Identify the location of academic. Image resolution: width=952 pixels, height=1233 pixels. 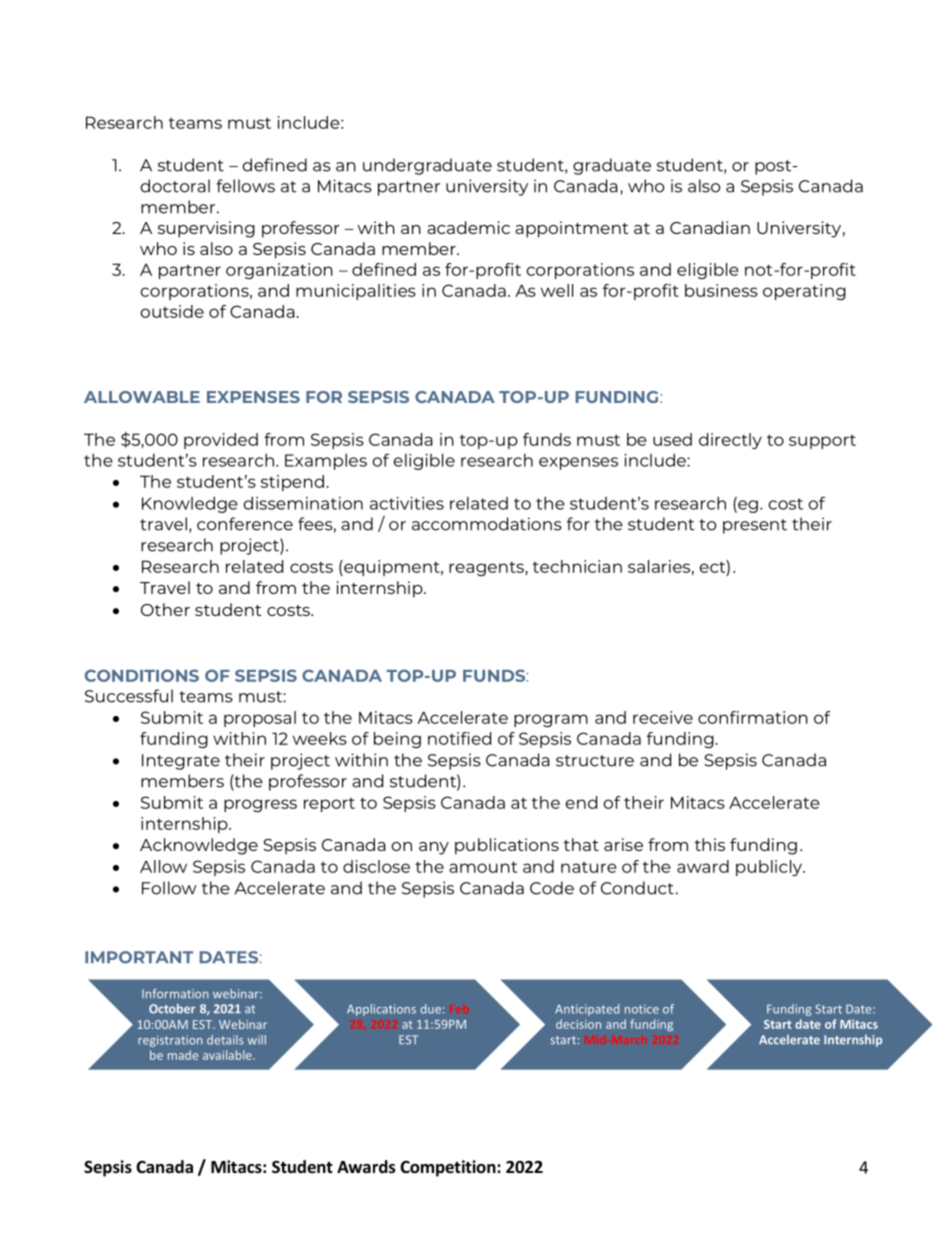
(468, 227).
